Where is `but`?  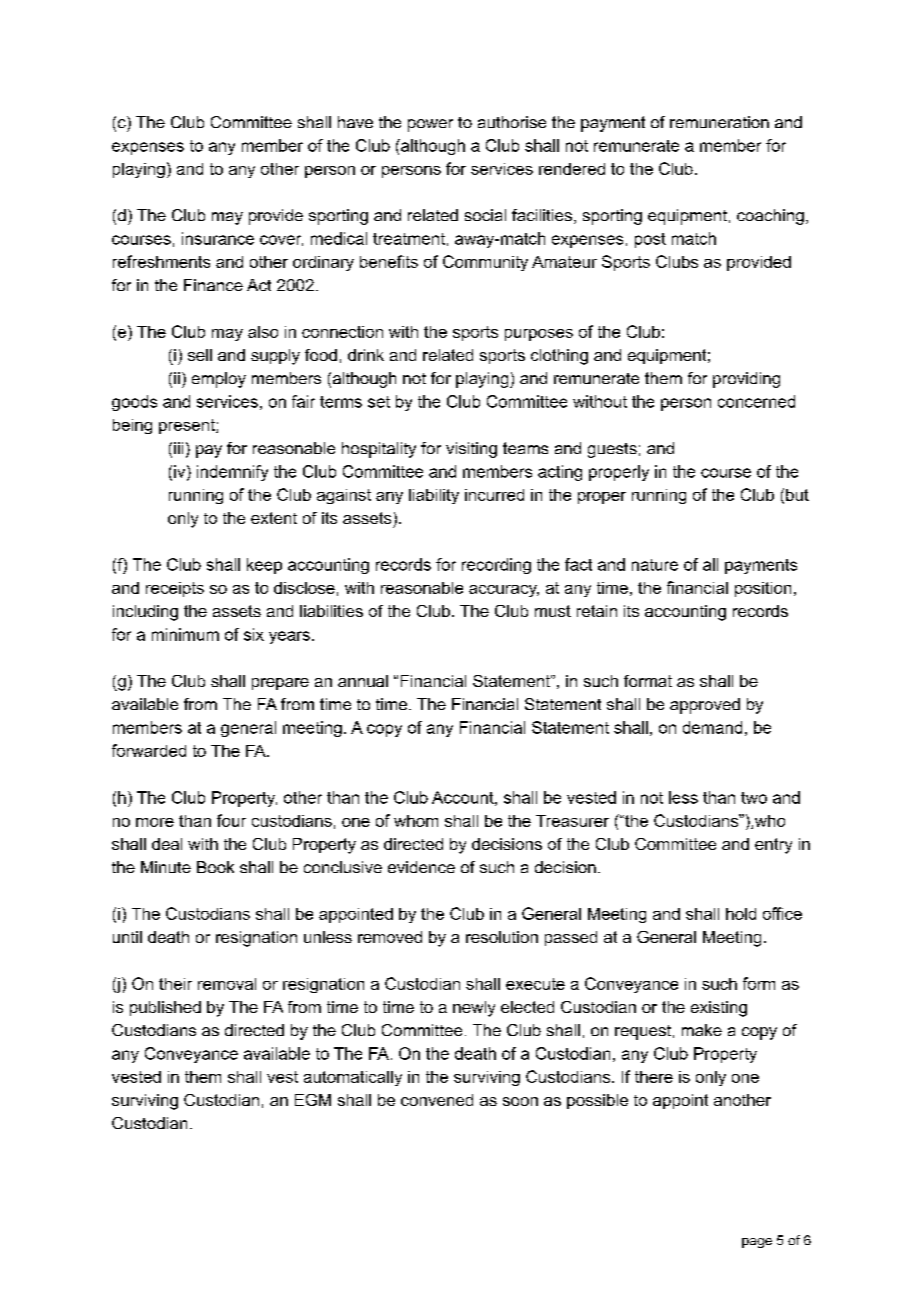 but is located at coordinates (797, 495).
